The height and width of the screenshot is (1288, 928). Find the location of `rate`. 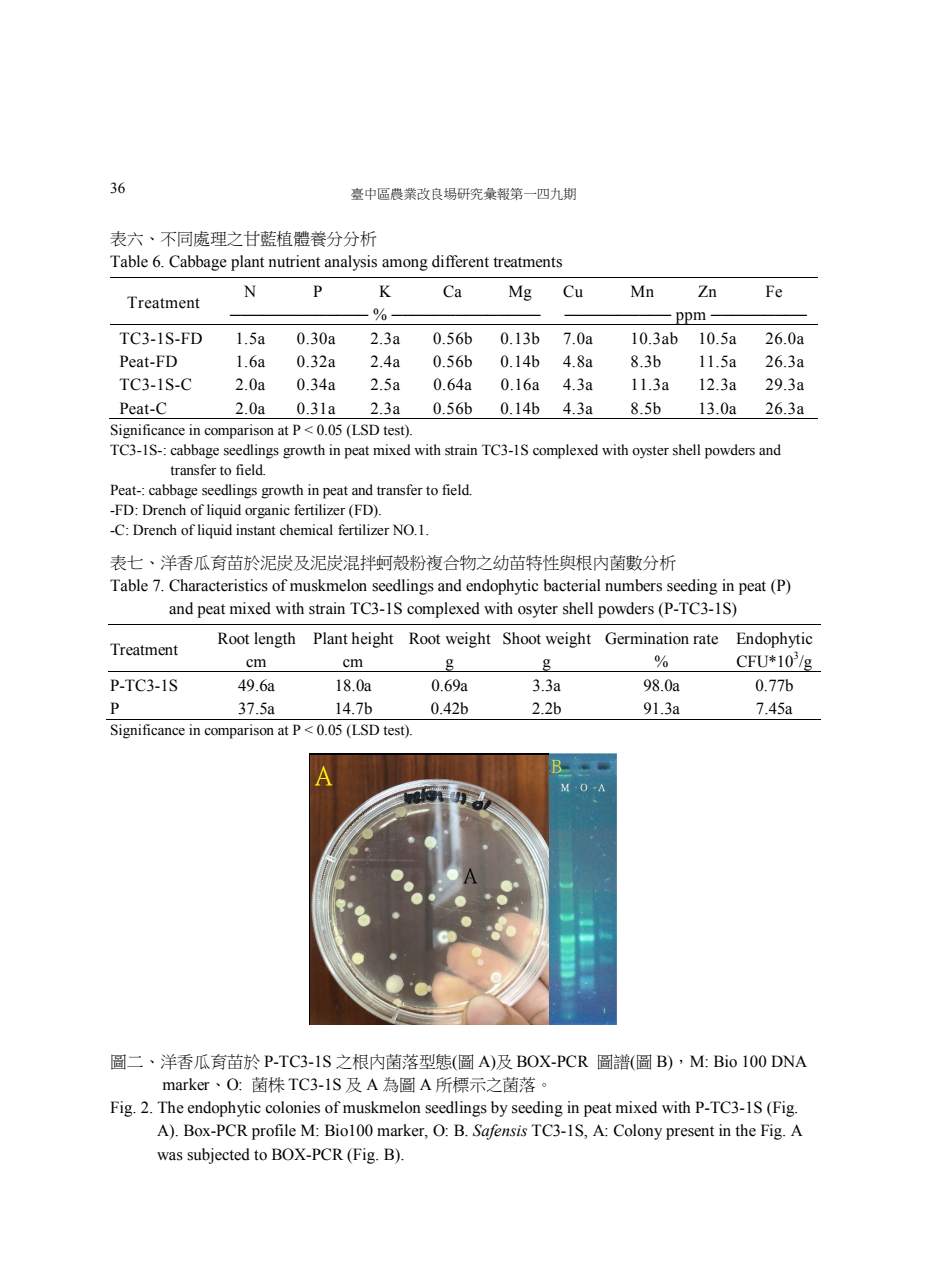

rate is located at coordinates (705, 639).
